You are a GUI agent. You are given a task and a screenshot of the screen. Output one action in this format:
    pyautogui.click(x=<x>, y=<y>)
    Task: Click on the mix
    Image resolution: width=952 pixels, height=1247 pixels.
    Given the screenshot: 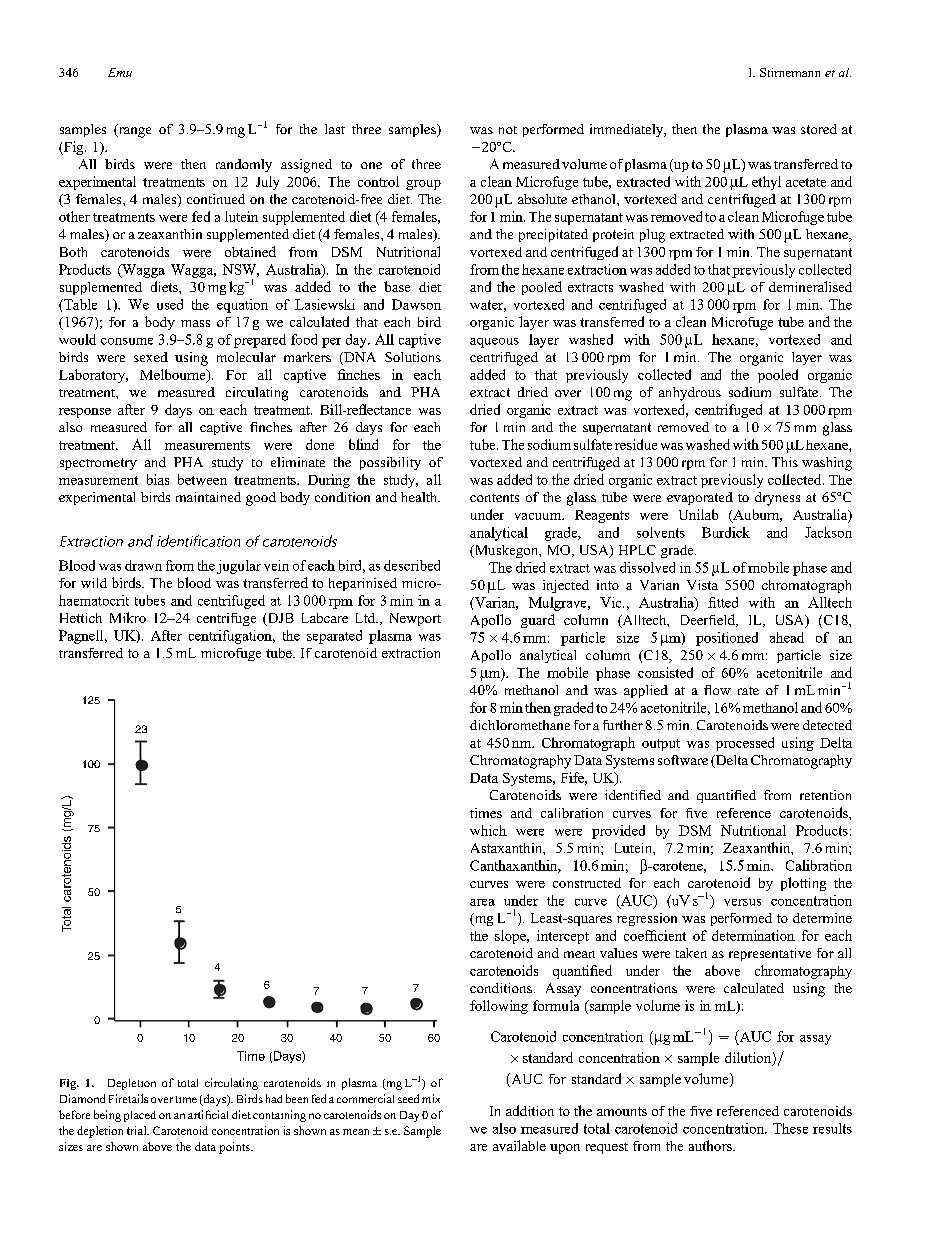 What is the action you would take?
    pyautogui.click(x=431, y=1098)
